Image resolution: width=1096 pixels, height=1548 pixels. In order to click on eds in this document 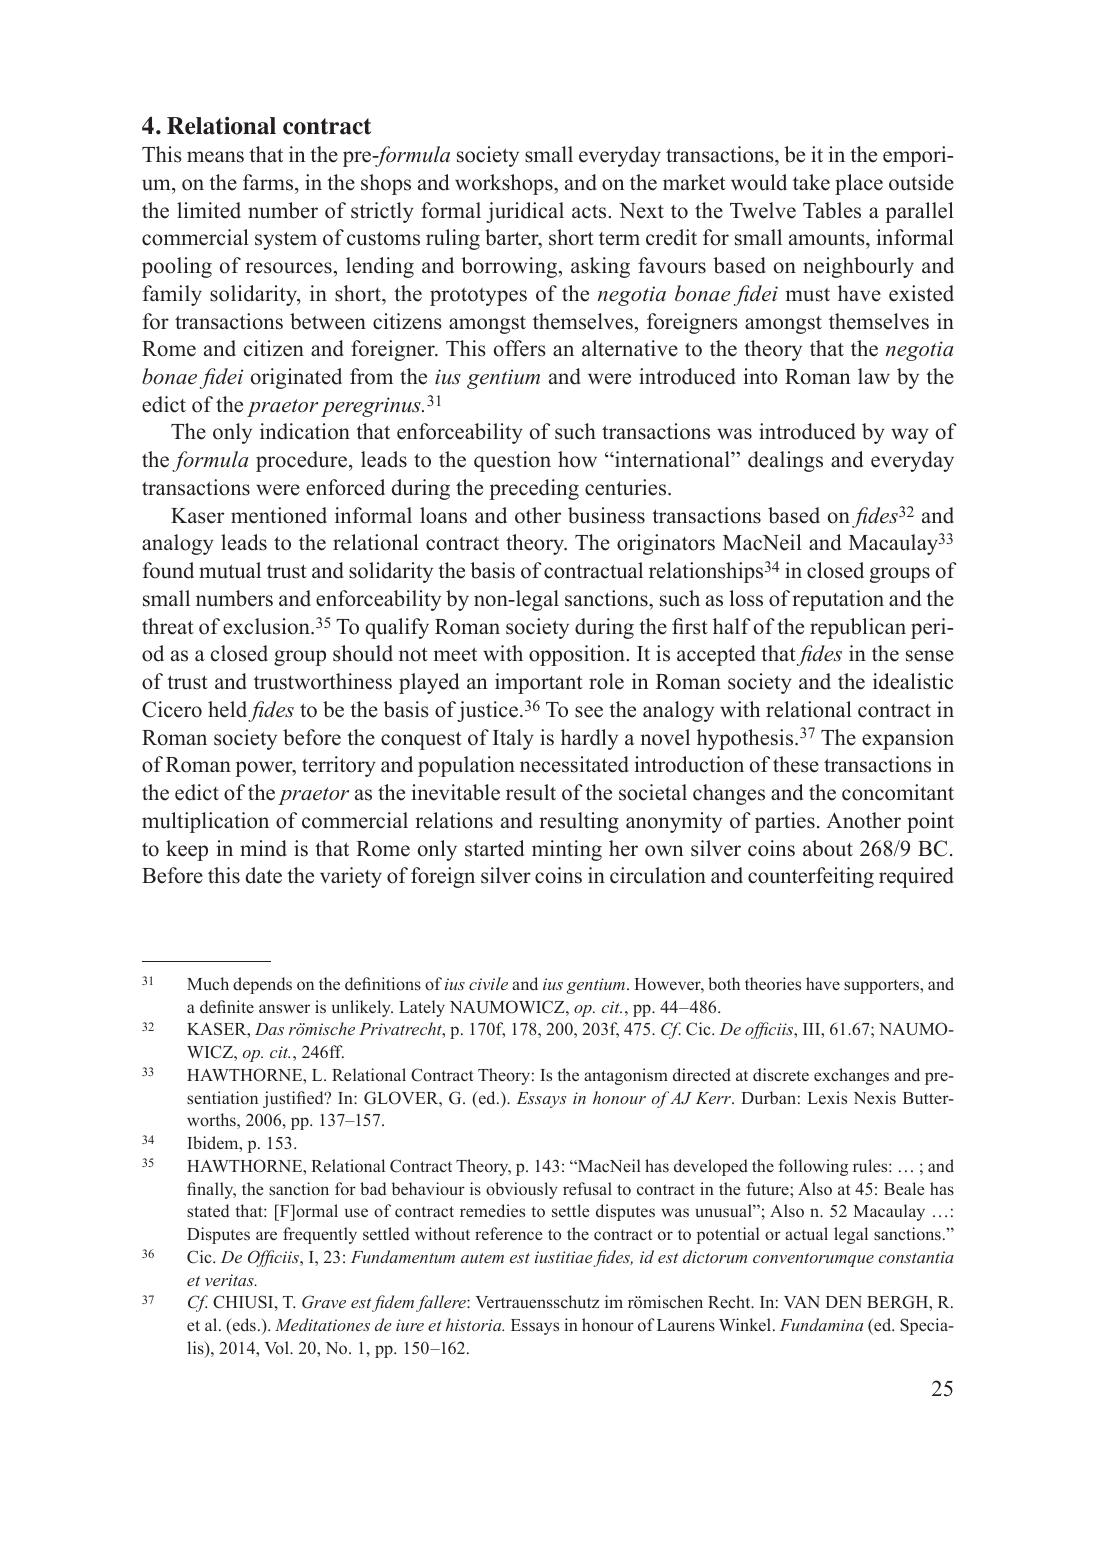, I will do `click(243, 1326)`.
